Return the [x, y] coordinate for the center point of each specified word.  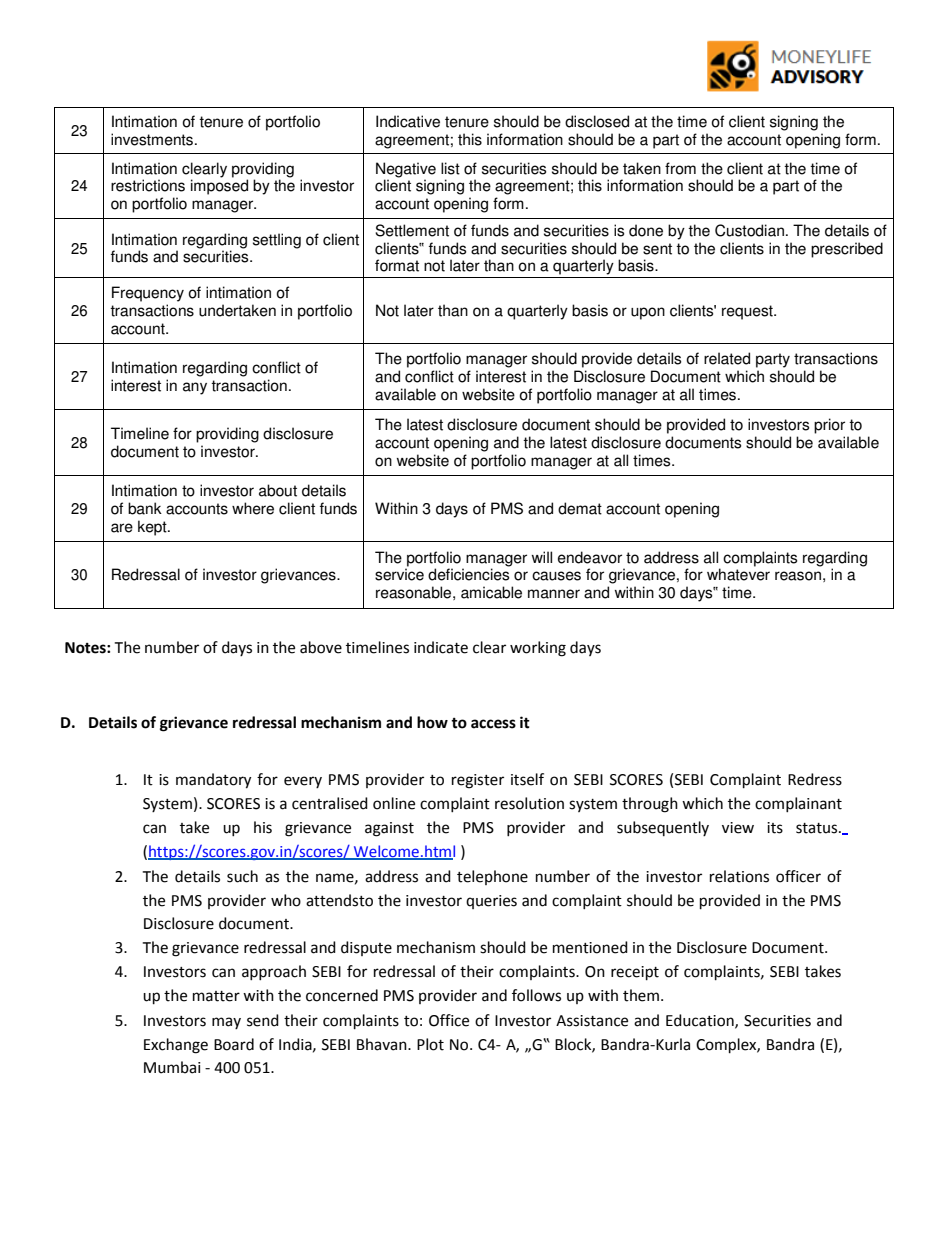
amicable [491, 592]
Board [234, 1044]
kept [153, 528]
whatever [738, 574]
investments [153, 139]
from [680, 168]
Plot [430, 1044]
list [450, 168]
